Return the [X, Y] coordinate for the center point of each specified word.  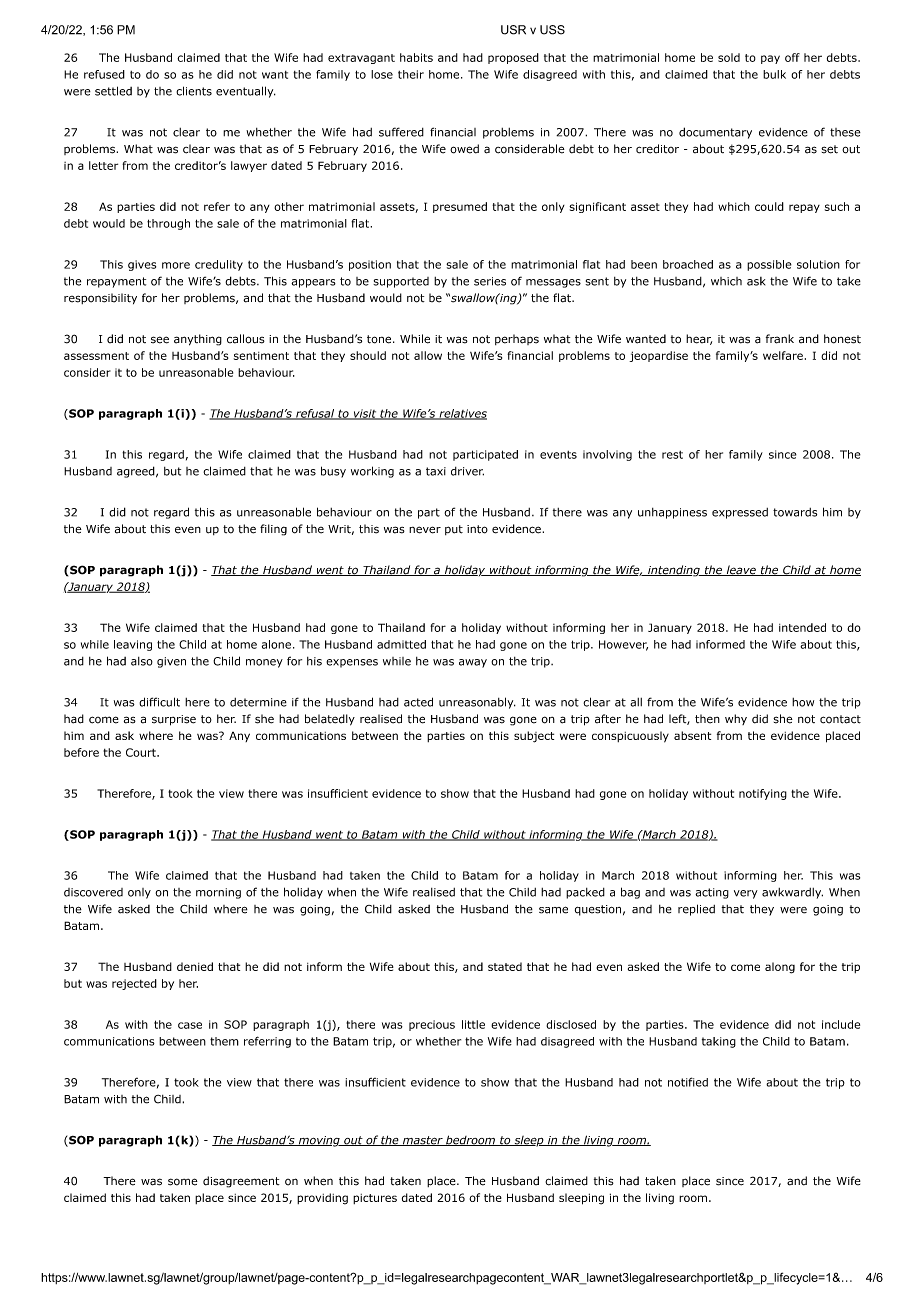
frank [780, 339]
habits [416, 57]
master [422, 1141]
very [746, 894]
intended [802, 627]
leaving [133, 645]
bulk [774, 74]
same [553, 910]
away [473, 663]
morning [218, 893]
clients [194, 91]
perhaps [517, 339]
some [183, 1182]
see [160, 340]
